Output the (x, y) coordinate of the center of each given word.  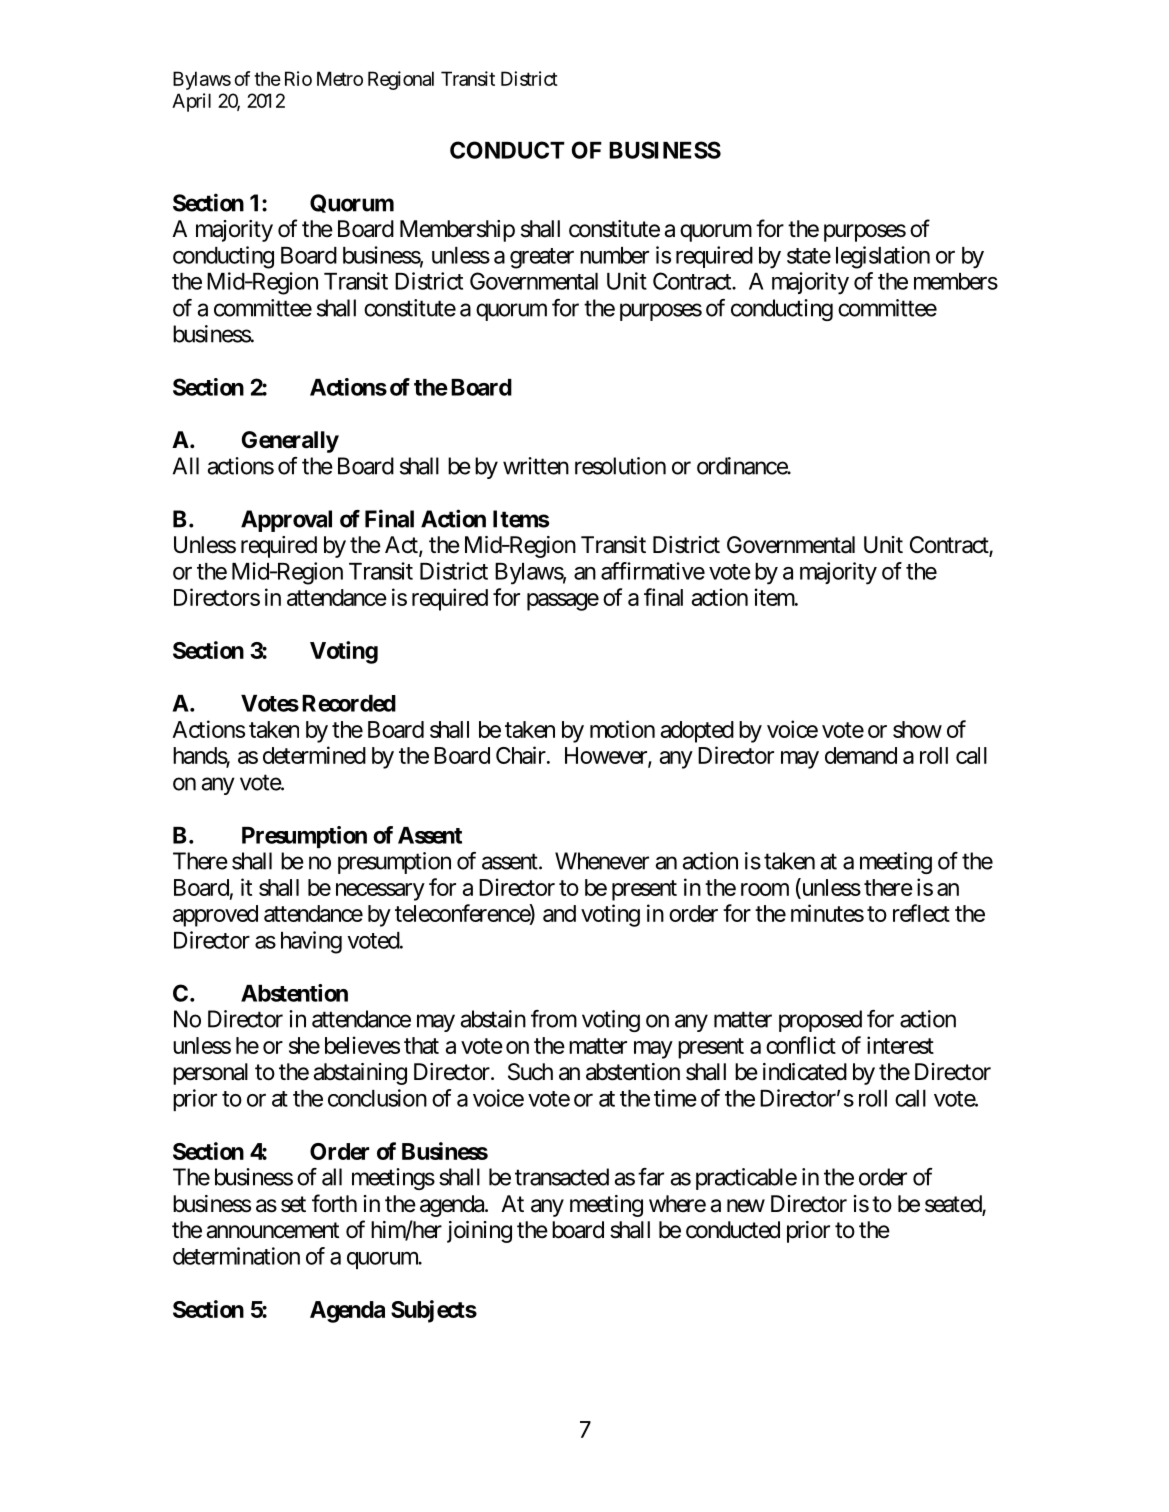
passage (563, 602)
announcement (272, 1230)
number (614, 255)
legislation (883, 257)
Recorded (349, 703)
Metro (340, 78)
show (917, 729)
